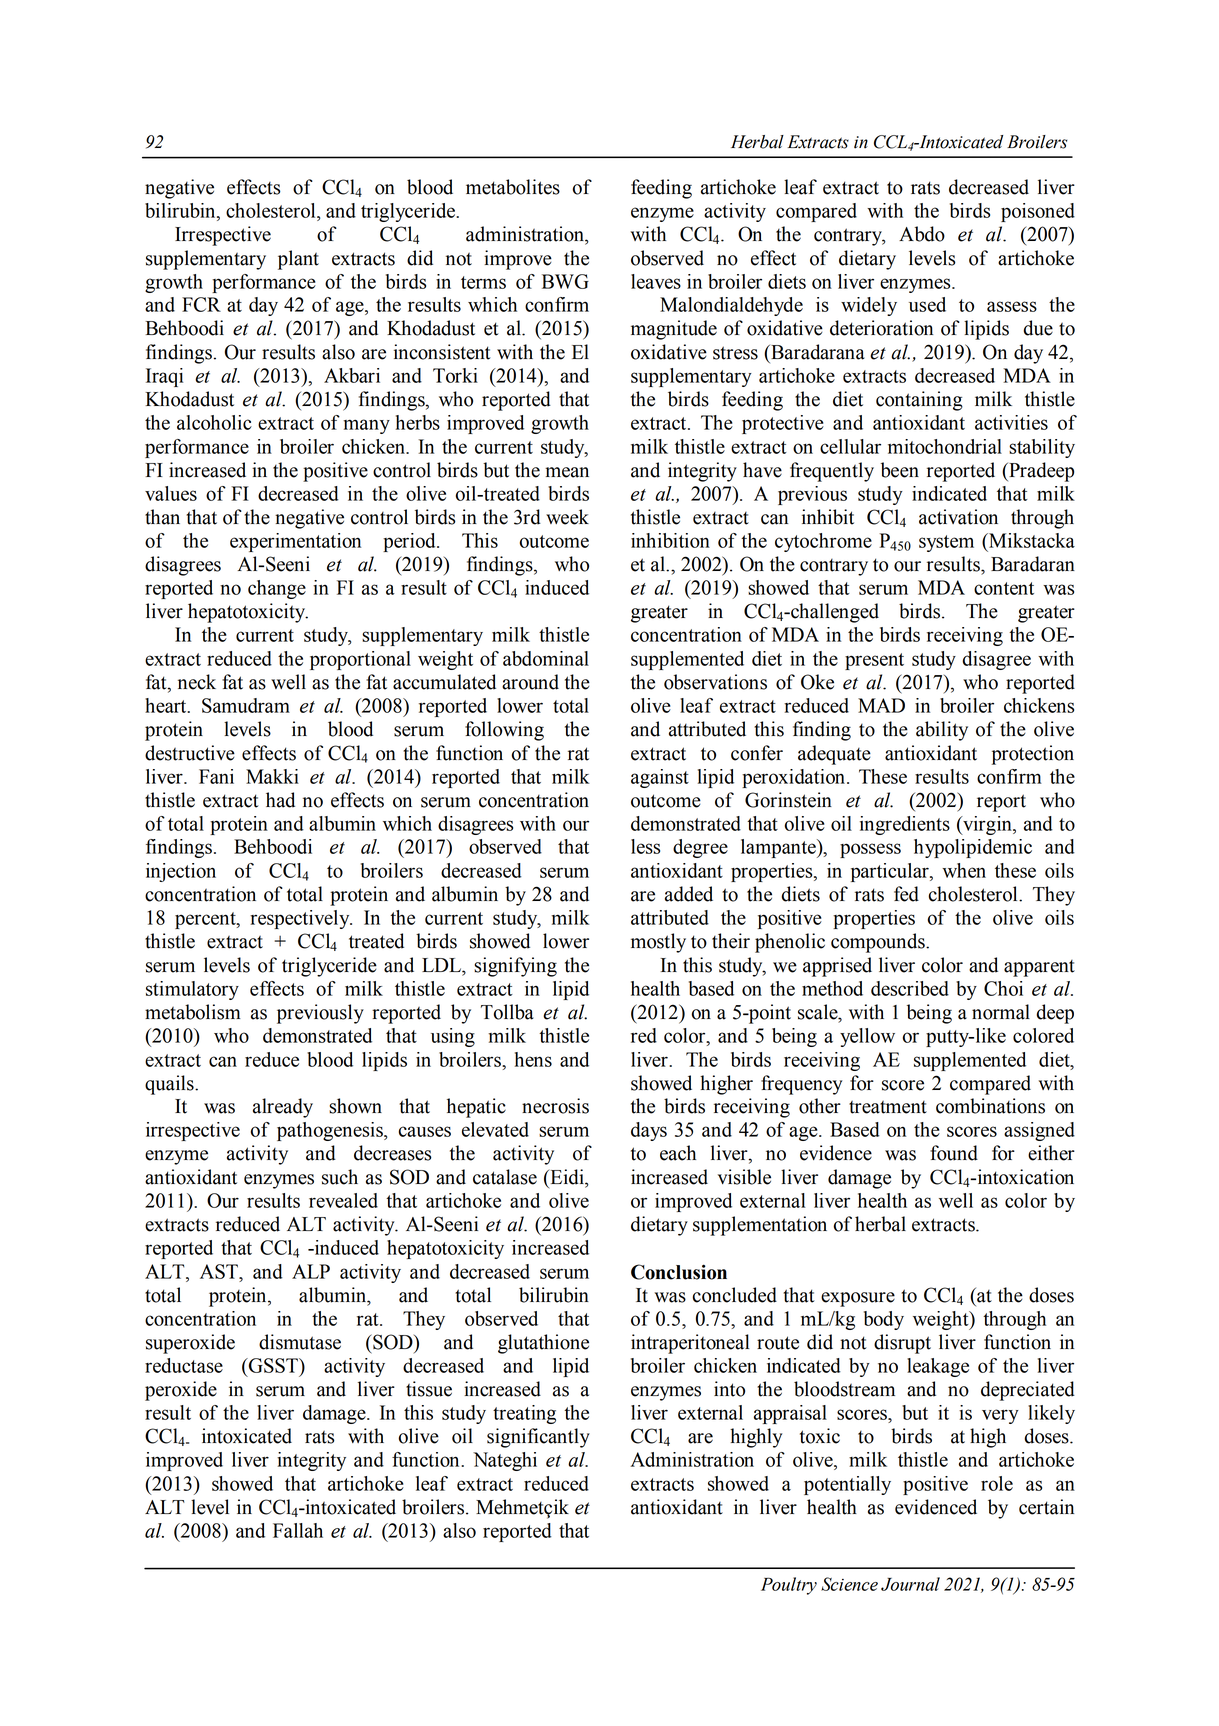 The height and width of the screenshot is (1726, 1219). What do you see at coordinates (990, 1106) in the screenshot?
I see `combinations` at bounding box center [990, 1106].
